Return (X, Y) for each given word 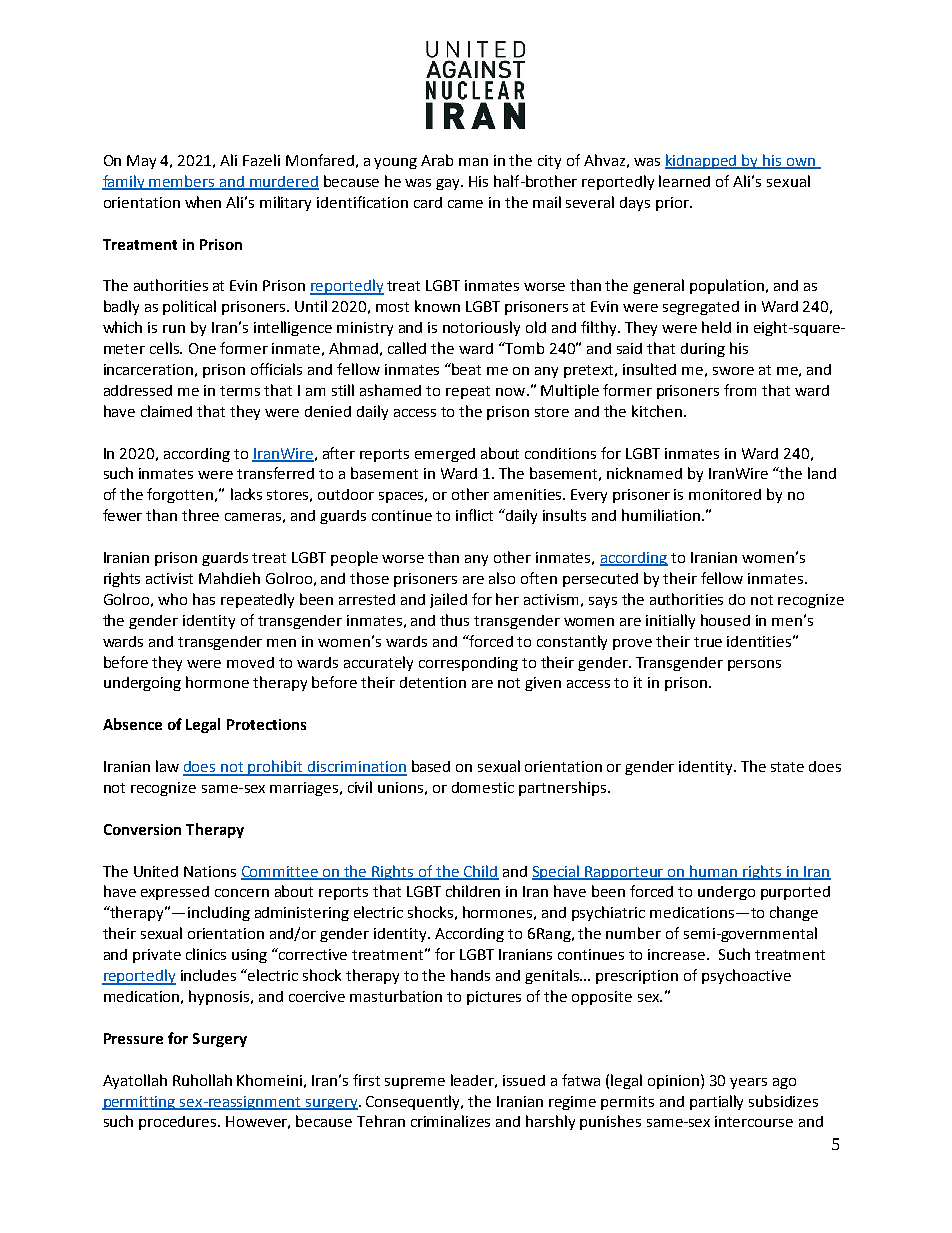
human (714, 872)
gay (449, 184)
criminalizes (450, 1121)
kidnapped (702, 161)
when (203, 202)
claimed (166, 411)
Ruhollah (202, 1080)
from (740, 390)
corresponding (468, 664)
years (748, 1083)
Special (557, 872)
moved (250, 662)
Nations (210, 871)
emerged (445, 455)
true (708, 642)
